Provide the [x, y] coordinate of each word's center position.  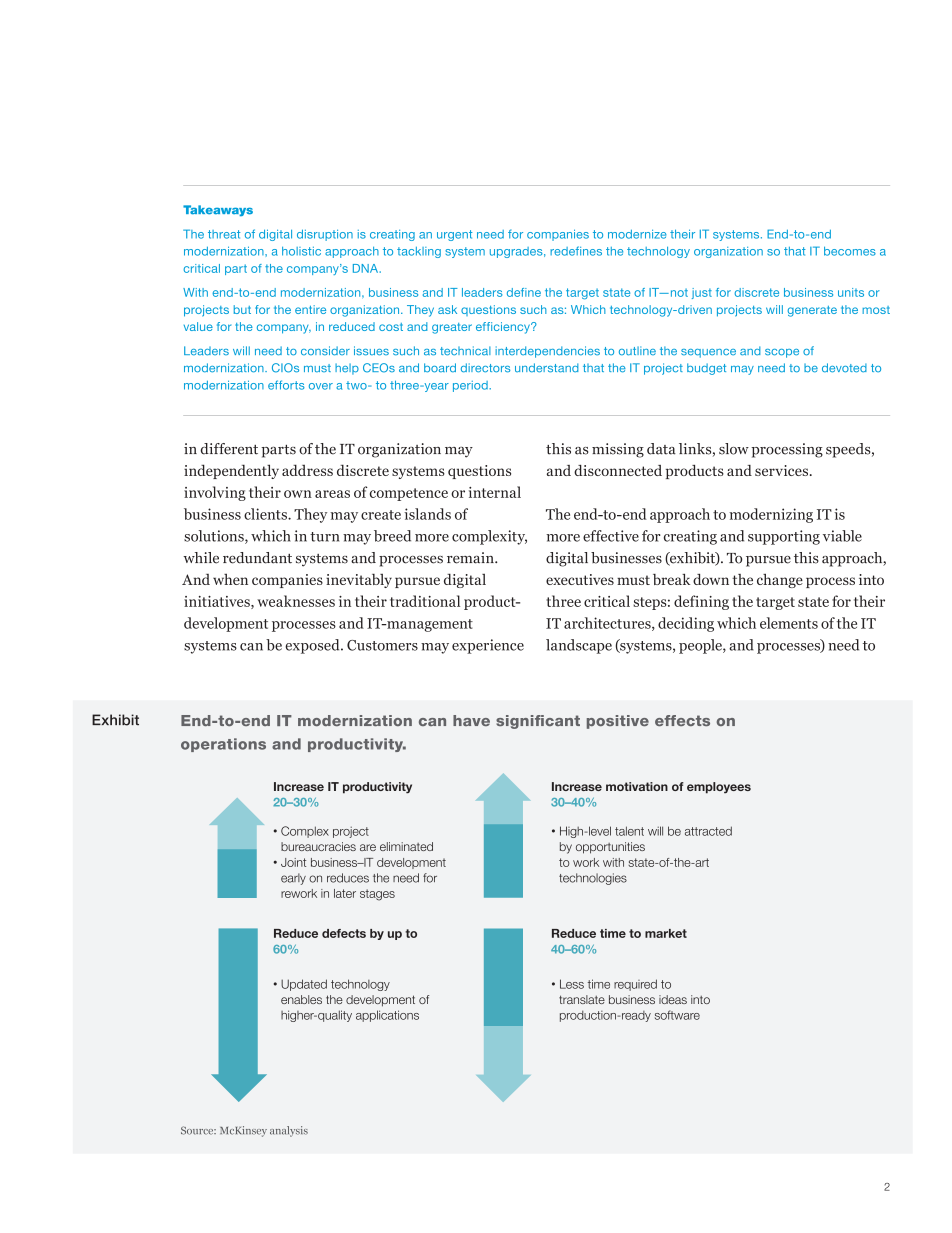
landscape [579, 646]
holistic [301, 251]
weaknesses [296, 601]
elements [789, 623]
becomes [850, 251]
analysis [289, 1131]
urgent [454, 235]
